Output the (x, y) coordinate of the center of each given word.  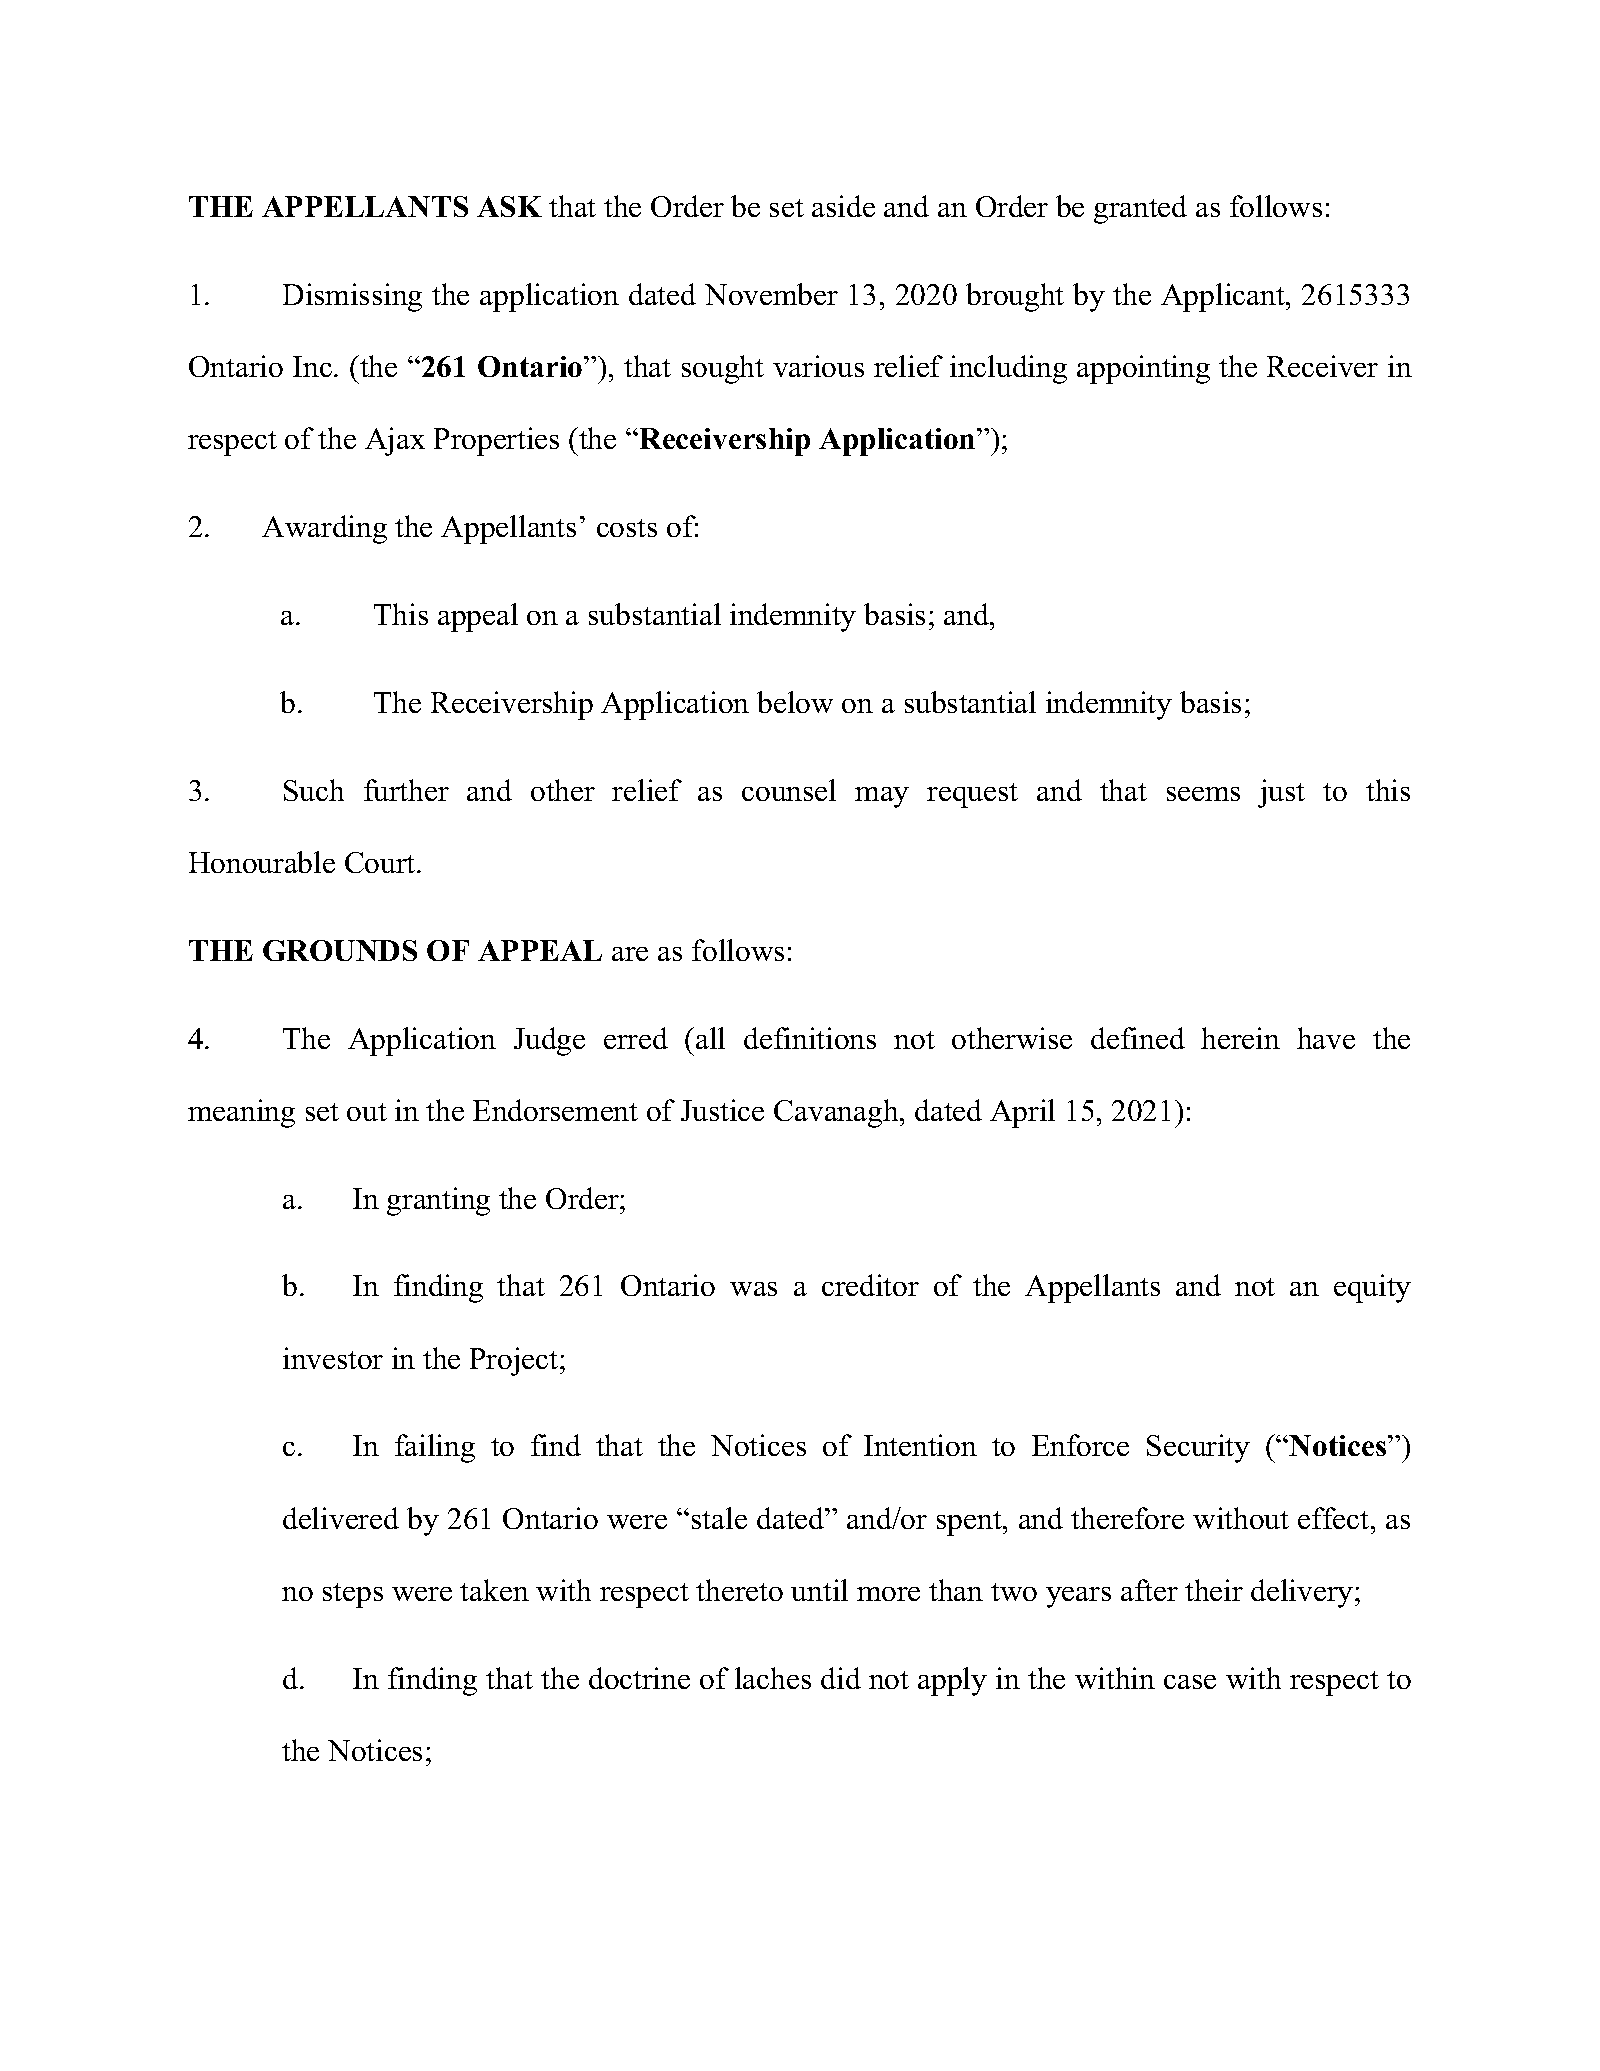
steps (353, 1595)
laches (773, 1678)
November (771, 294)
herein (1240, 1038)
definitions (810, 1038)
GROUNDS (340, 950)
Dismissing (352, 297)
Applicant (1224, 297)
